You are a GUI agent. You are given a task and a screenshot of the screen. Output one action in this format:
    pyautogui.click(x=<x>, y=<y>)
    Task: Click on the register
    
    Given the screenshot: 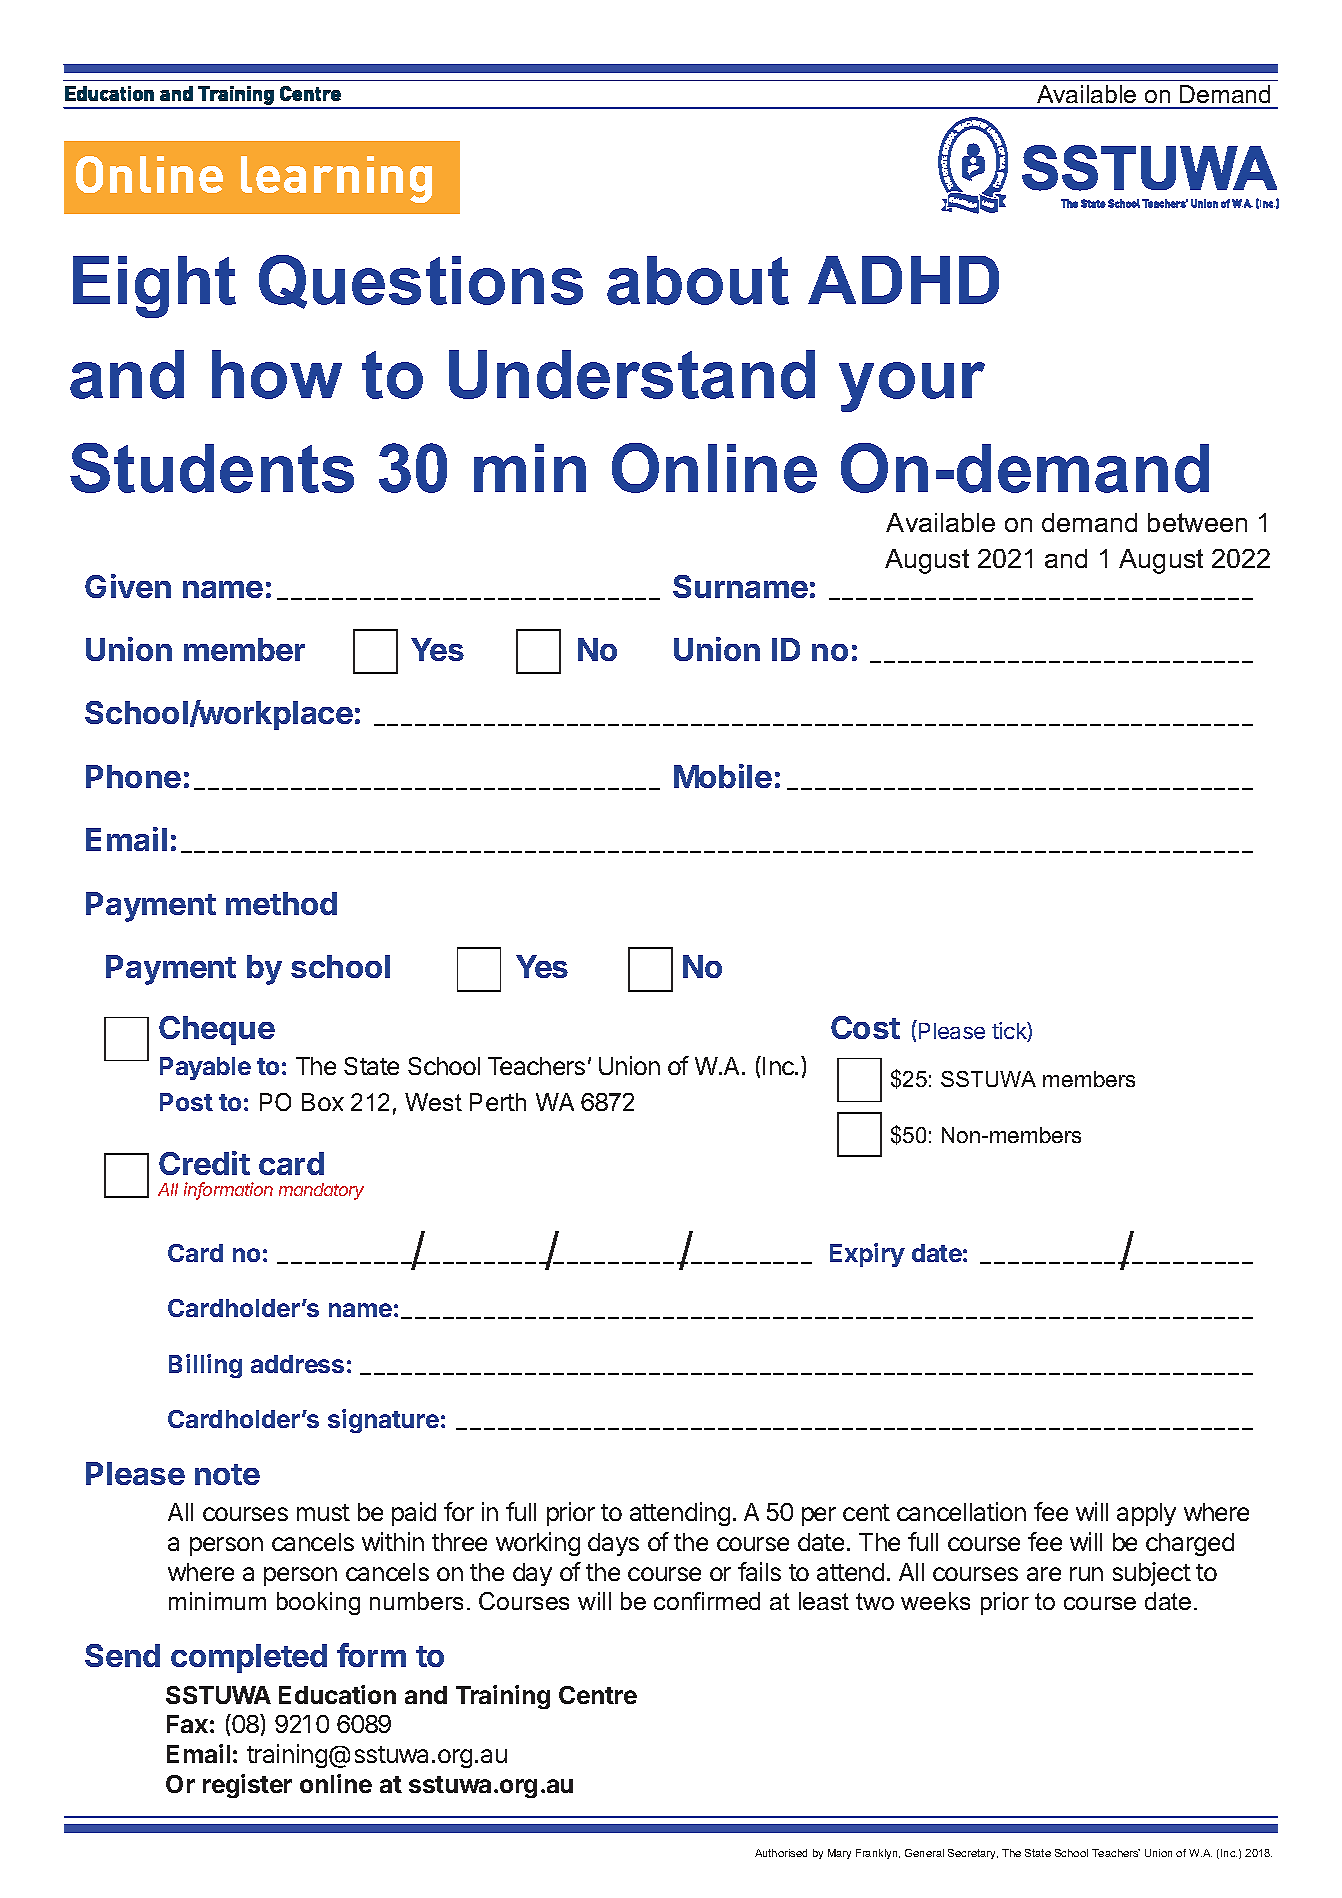 What is the action you would take?
    pyautogui.click(x=247, y=1786)
